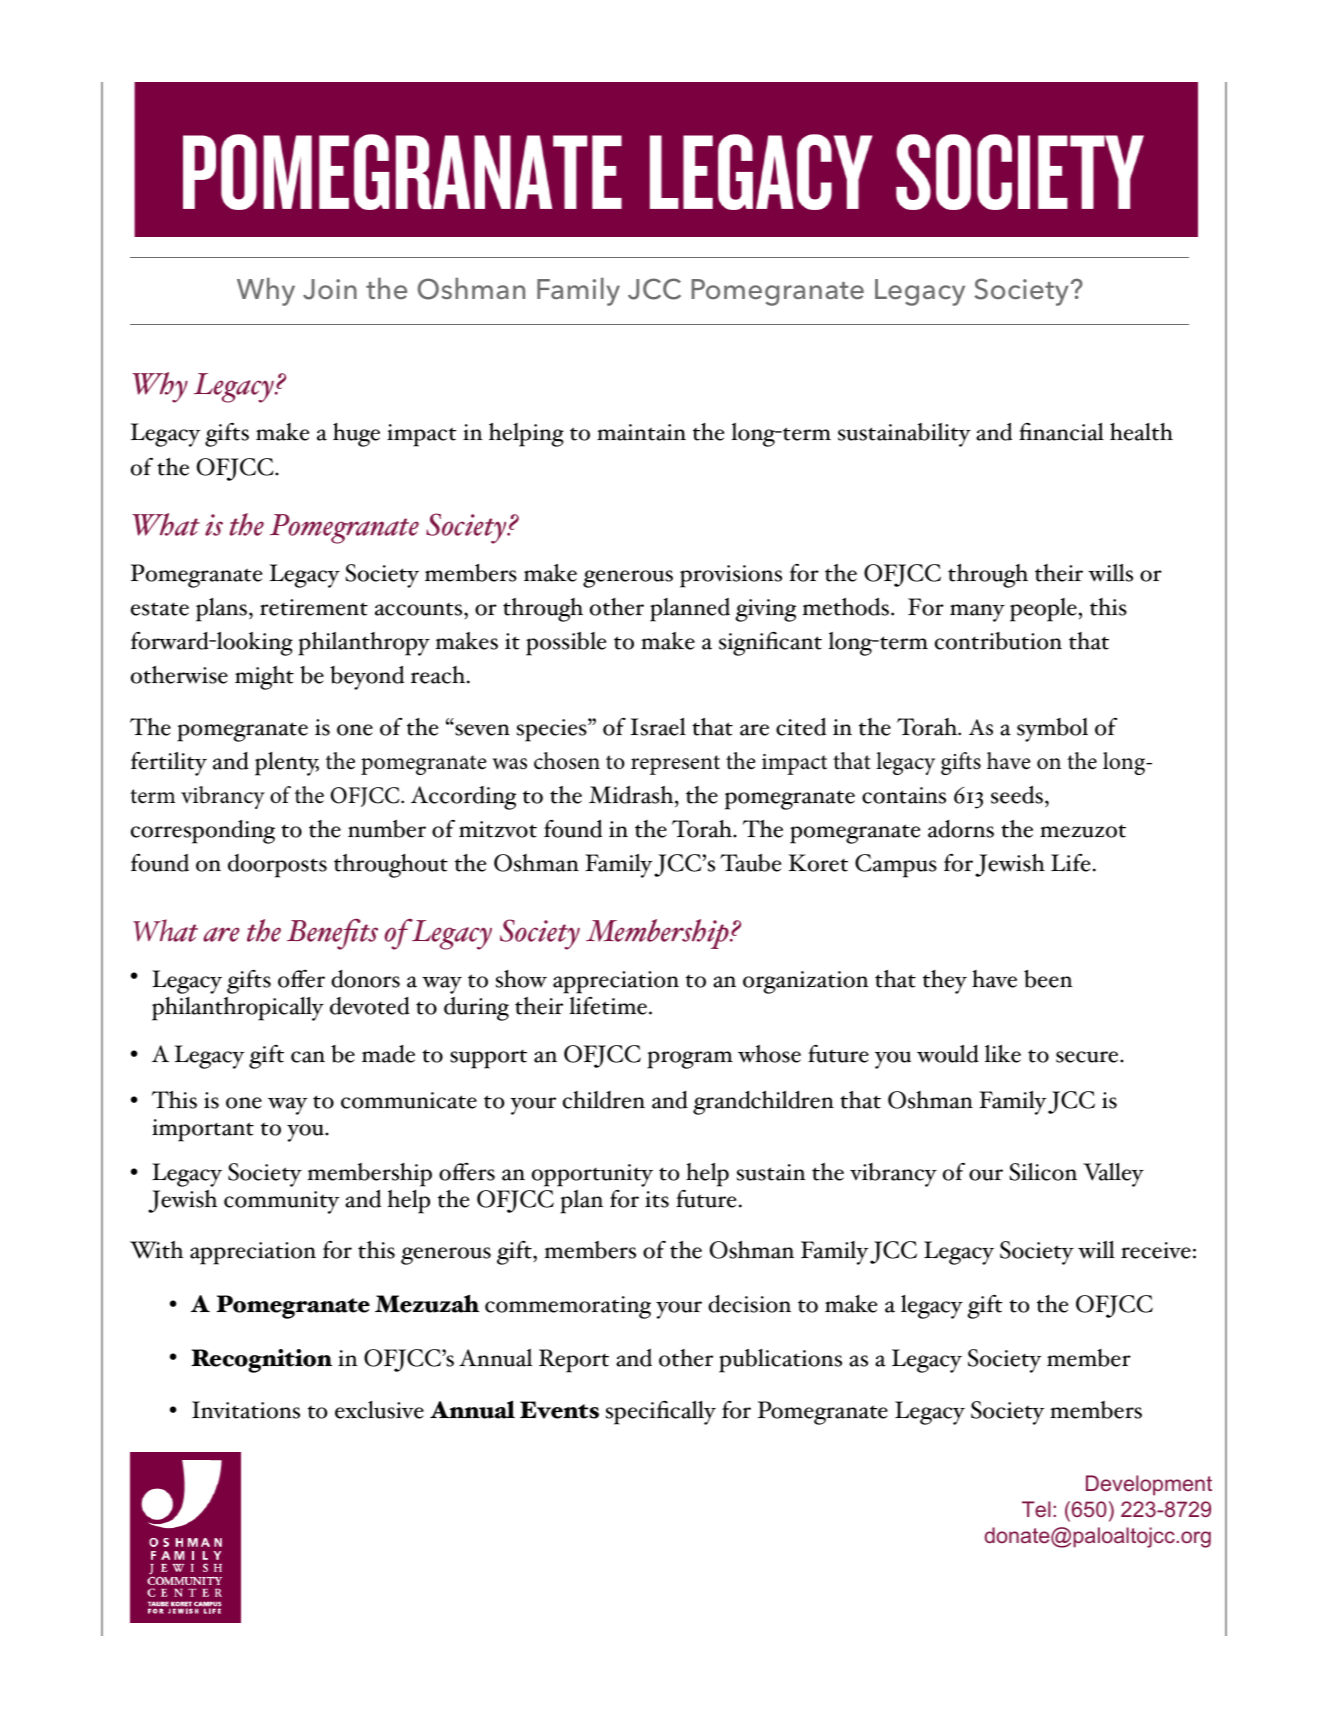 The image size is (1328, 1718). I want to click on retirement, so click(314, 607).
